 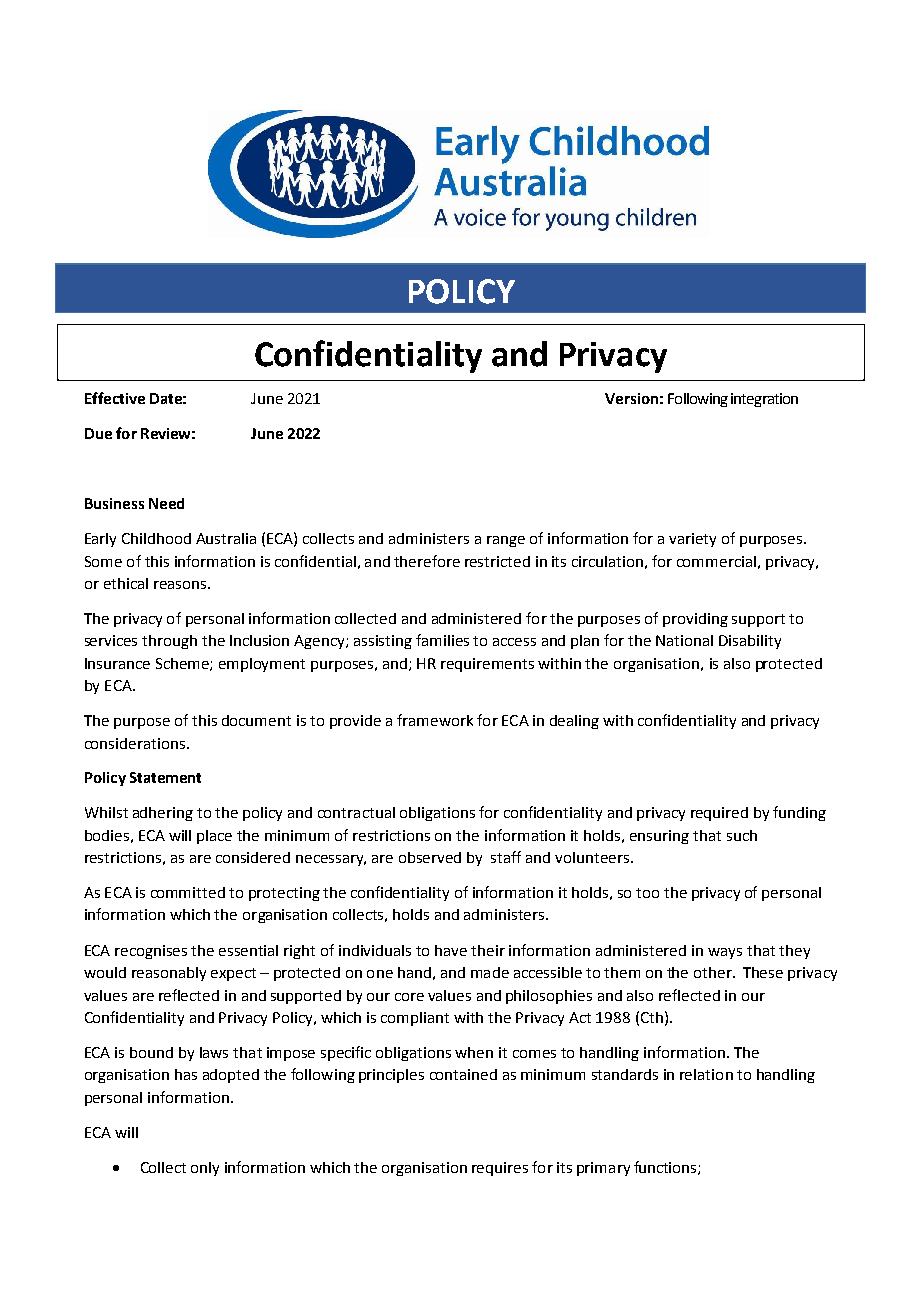 What do you see at coordinates (451, 950) in the screenshot?
I see `have` at bounding box center [451, 950].
